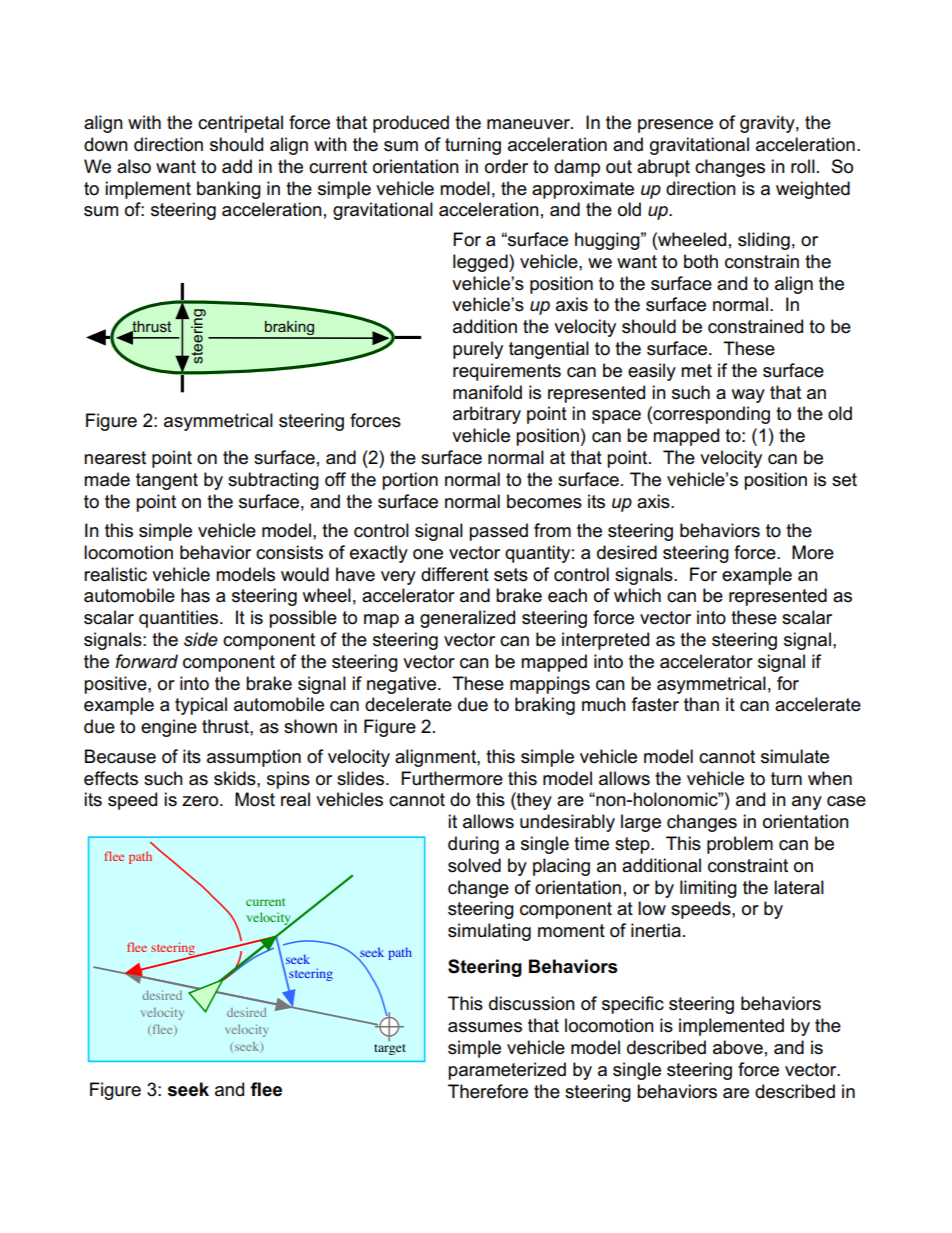 The width and height of the page is (952, 1233). What do you see at coordinates (236, 778) in the page?
I see `skids` at bounding box center [236, 778].
